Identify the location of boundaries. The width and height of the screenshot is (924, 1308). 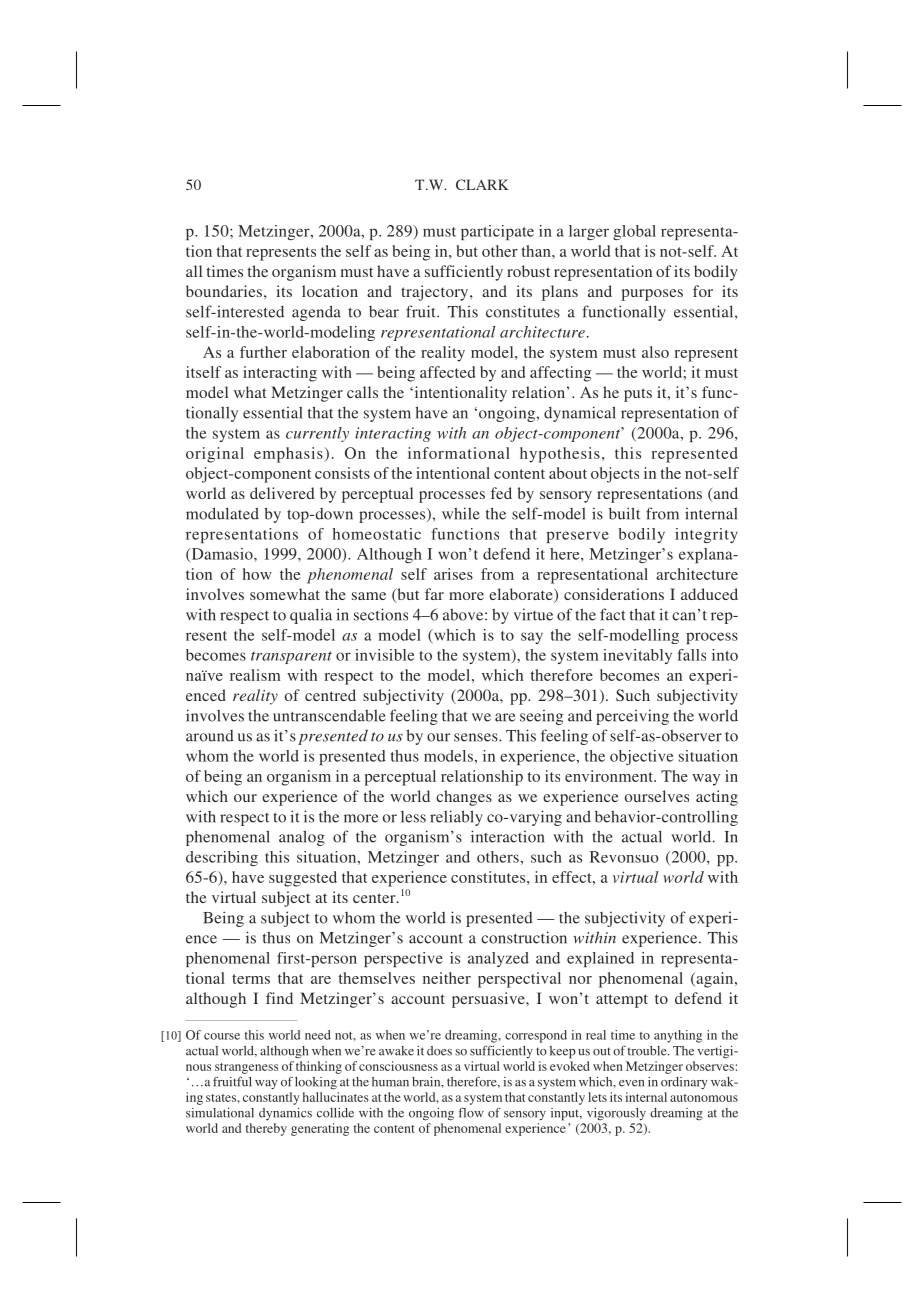
(224, 291).
